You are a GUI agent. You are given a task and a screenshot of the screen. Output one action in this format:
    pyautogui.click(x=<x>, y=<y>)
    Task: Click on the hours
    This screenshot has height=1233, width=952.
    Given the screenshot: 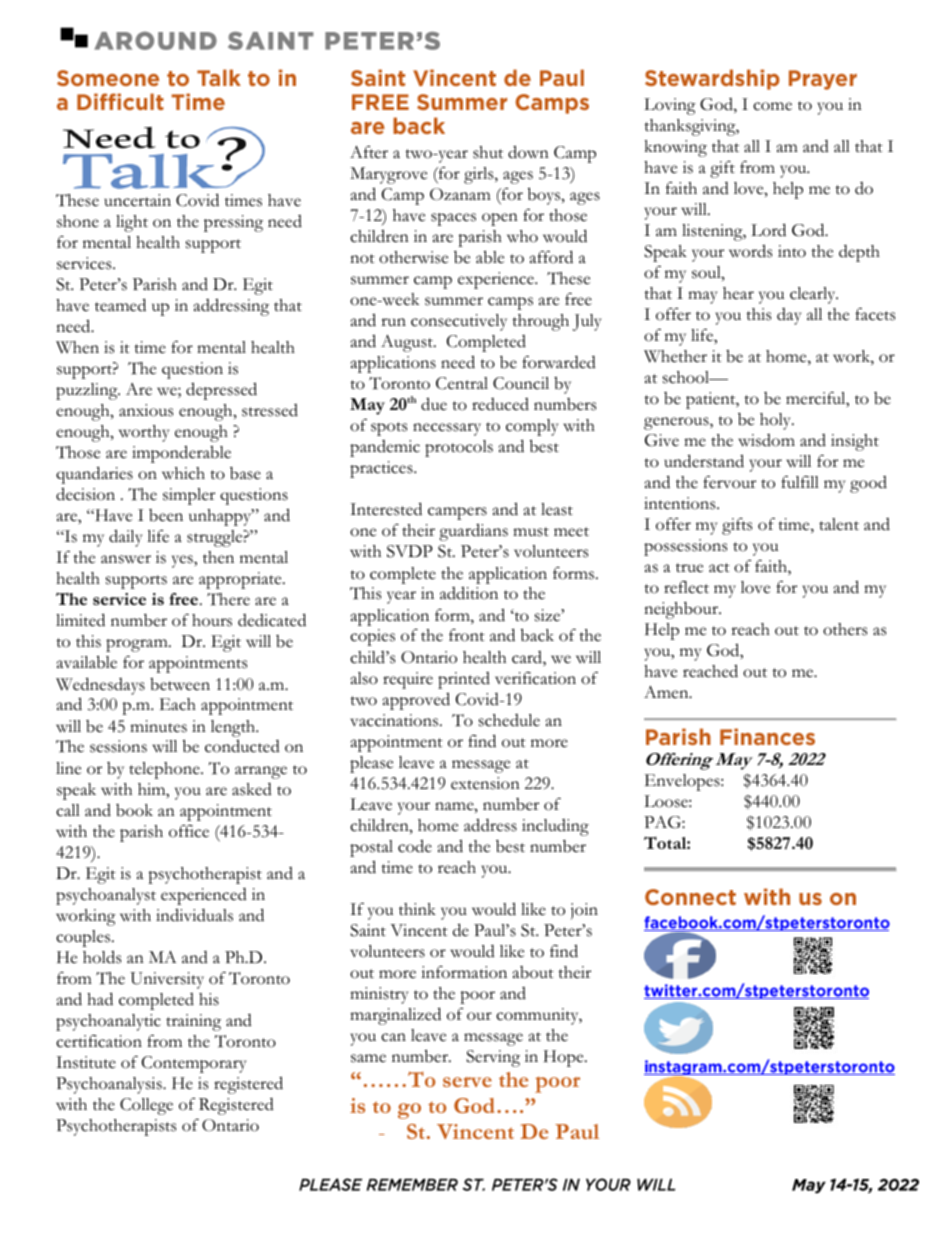 What is the action you would take?
    pyautogui.click(x=212, y=620)
